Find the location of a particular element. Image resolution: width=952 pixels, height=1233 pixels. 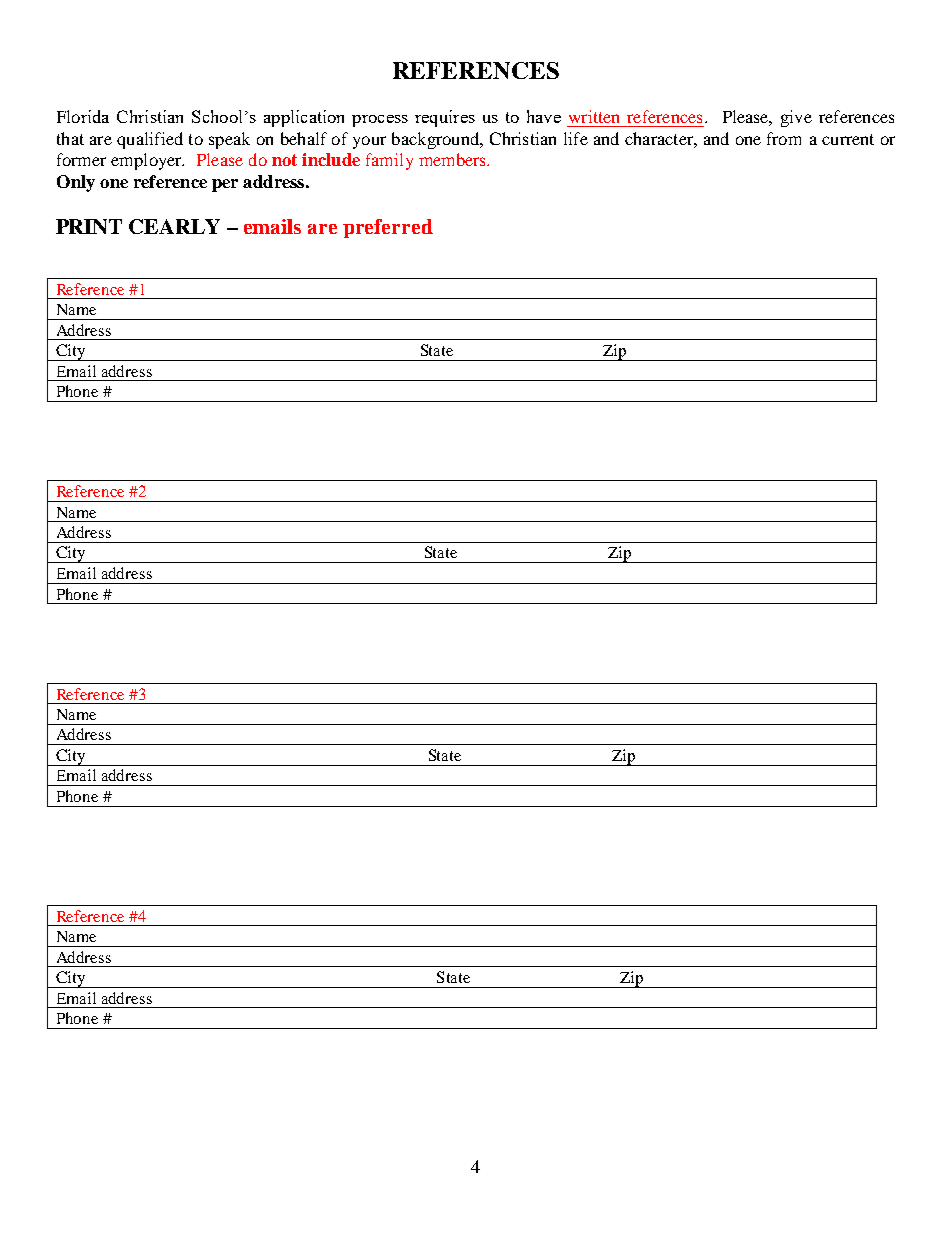

employer is located at coordinates (147, 161).
